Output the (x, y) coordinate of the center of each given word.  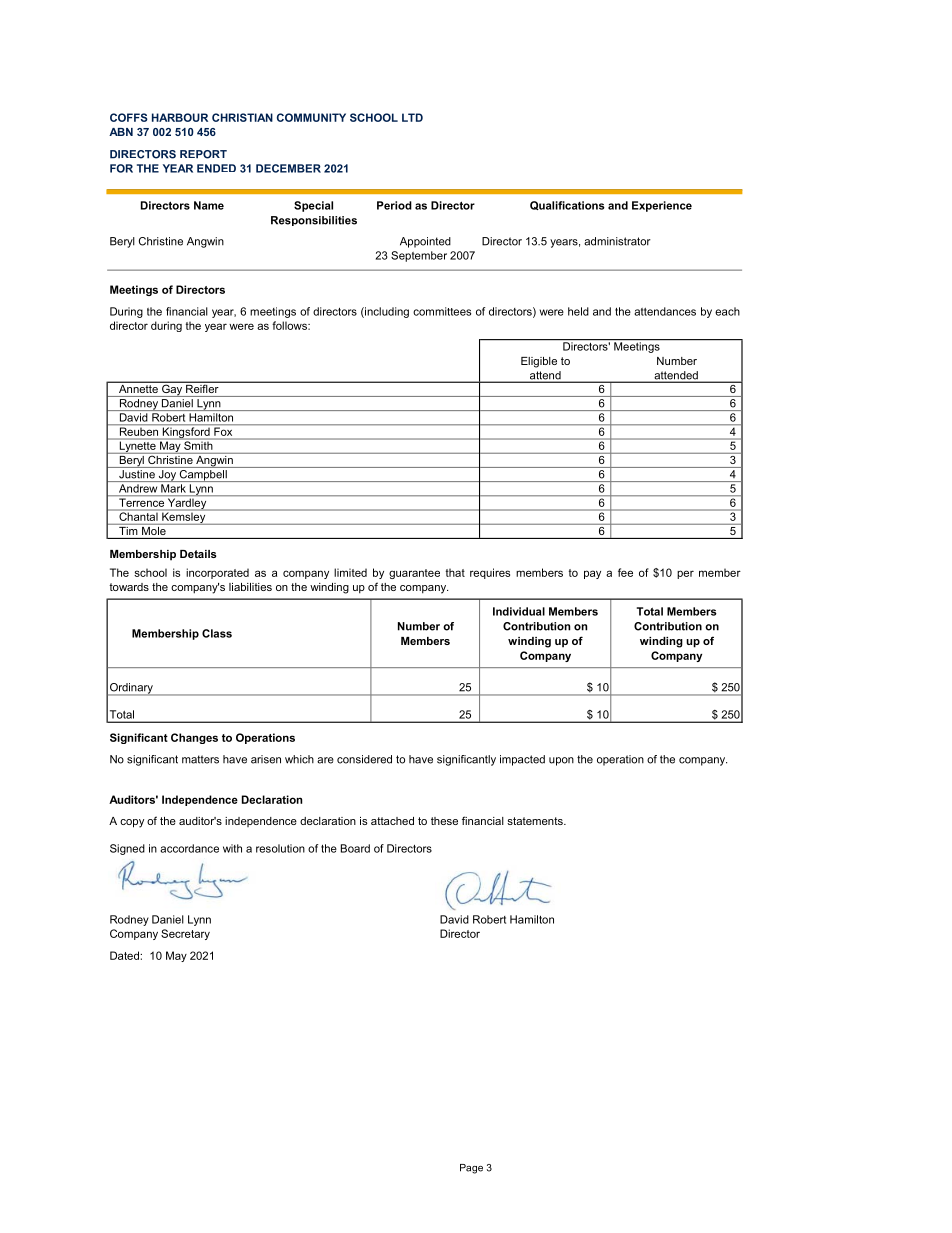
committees (442, 311)
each (727, 311)
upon (561, 761)
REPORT (203, 154)
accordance (189, 848)
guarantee (414, 574)
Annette (138, 387)
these (444, 821)
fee (625, 572)
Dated (125, 955)
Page (471, 1169)
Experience (662, 206)
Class (217, 633)
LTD (412, 117)
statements (536, 821)
